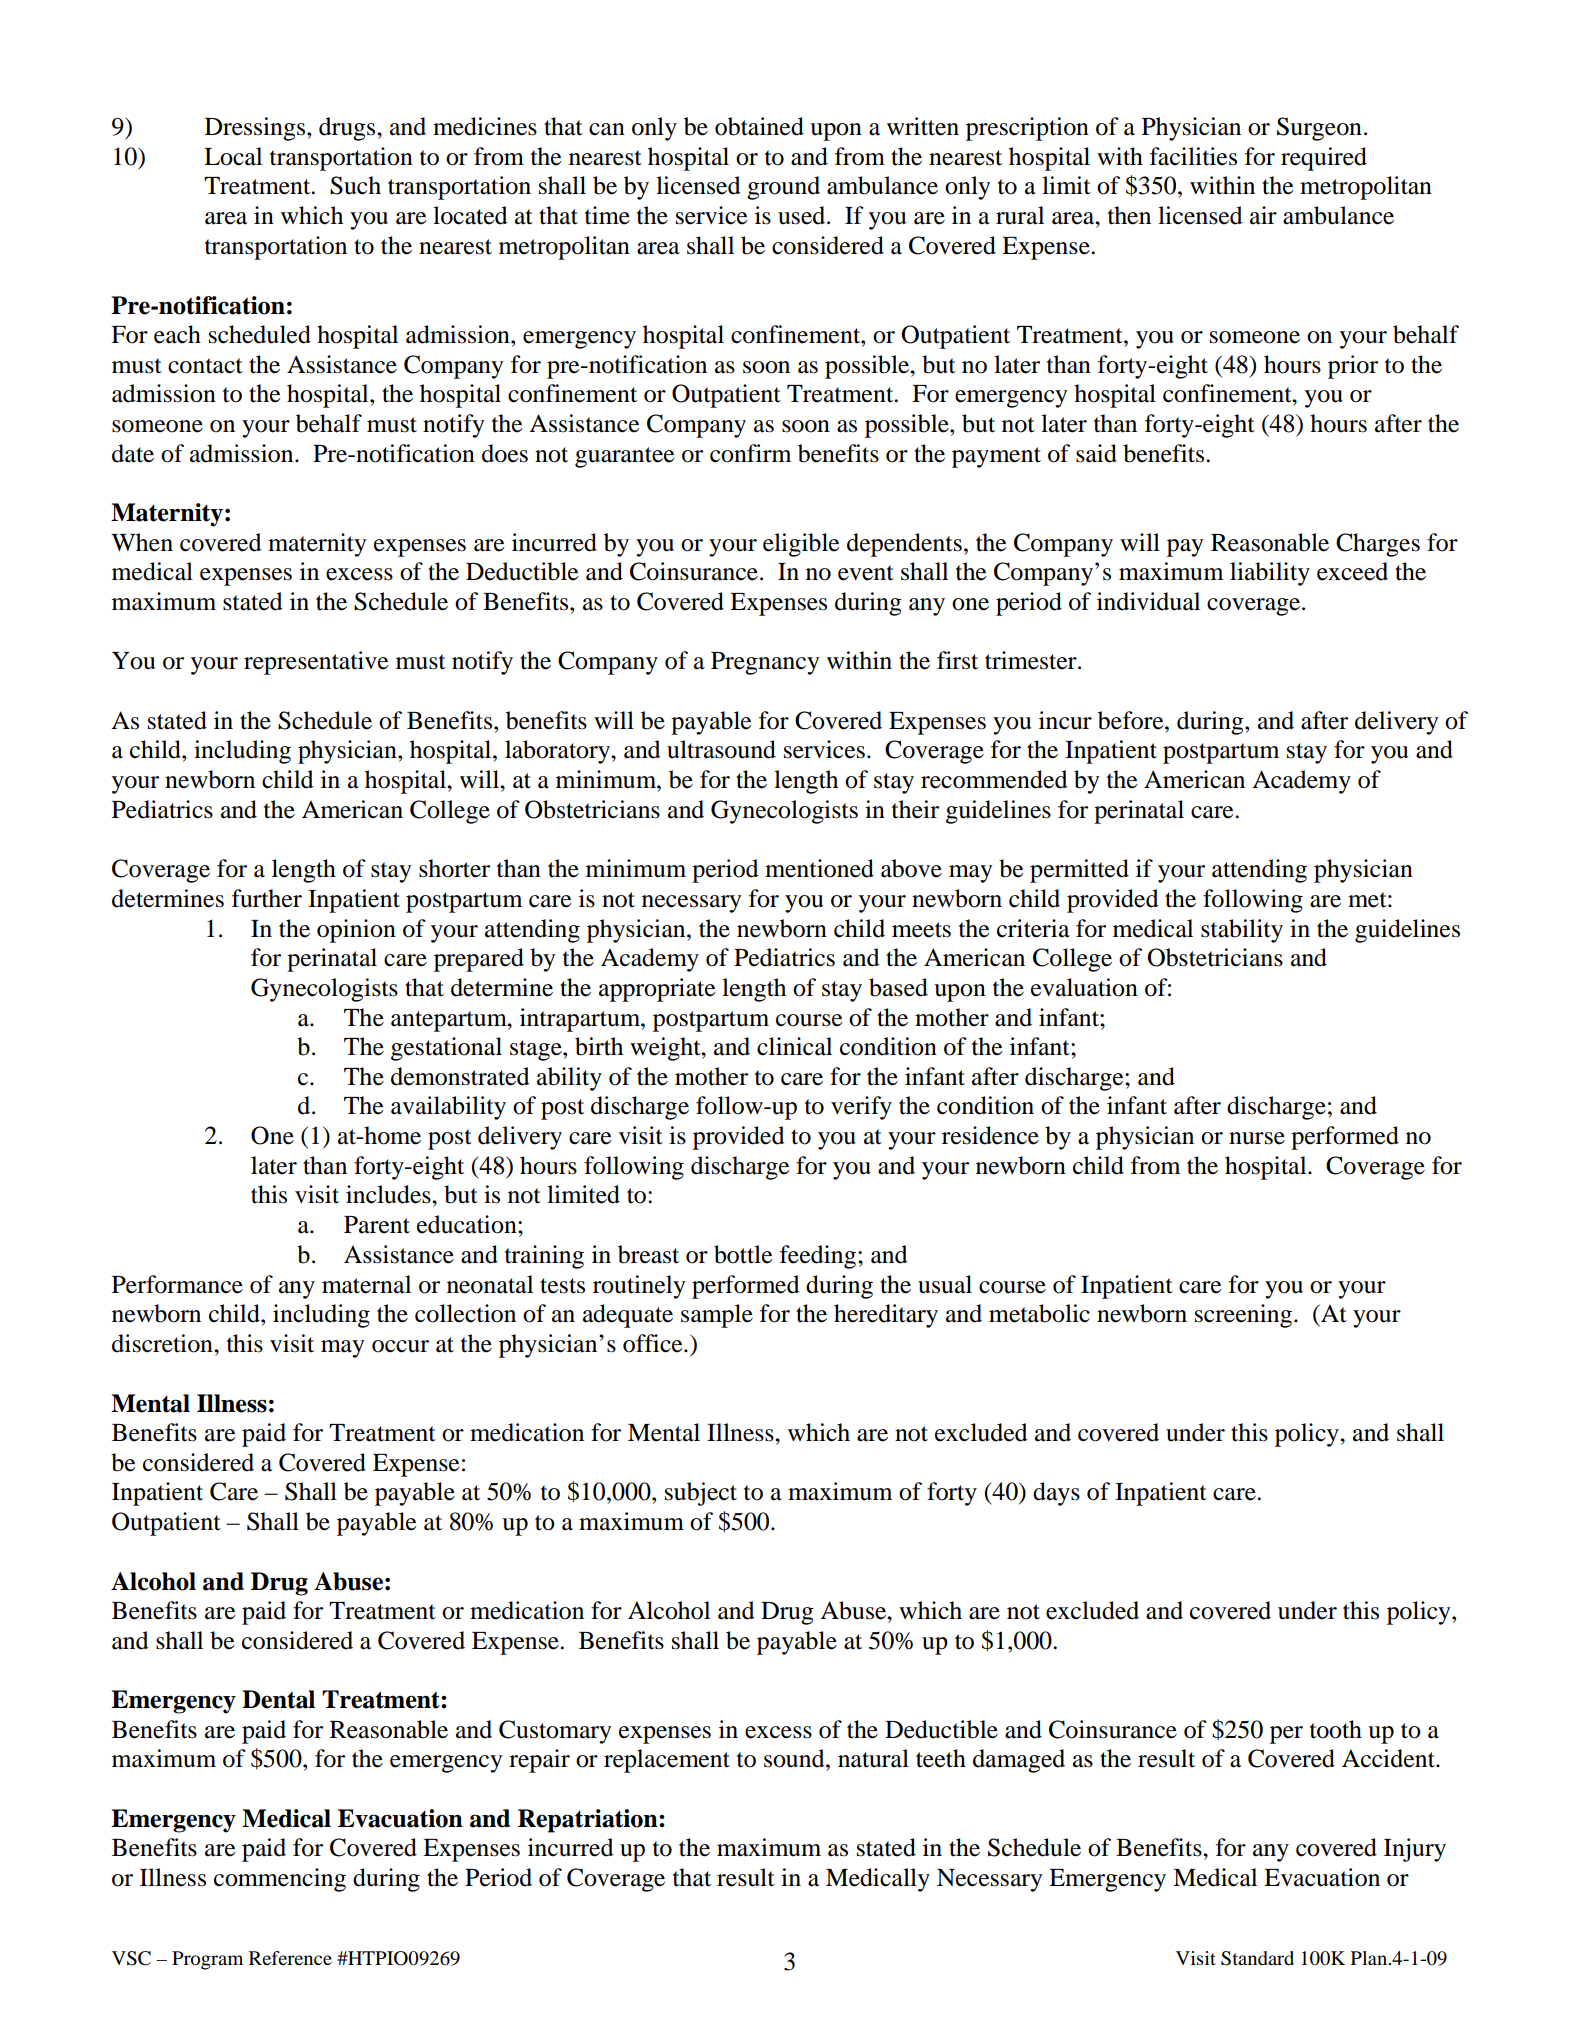 The image size is (1580, 2044). Describe the element at coordinates (233, 156) in the screenshot. I see `Local` at that location.
